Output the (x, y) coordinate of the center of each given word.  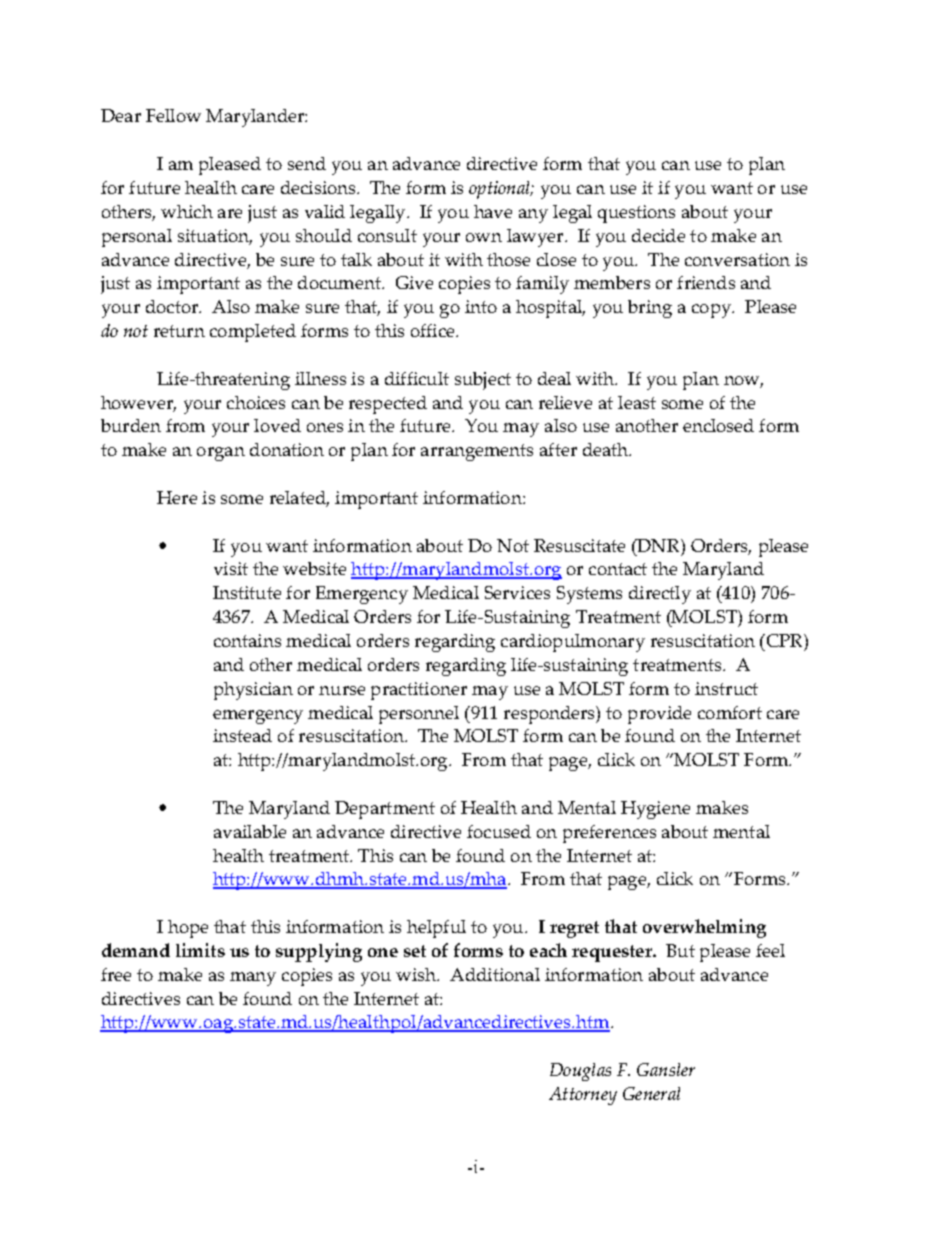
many (253, 979)
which (187, 211)
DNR (658, 545)
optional (500, 190)
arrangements (477, 452)
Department (385, 810)
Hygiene (655, 810)
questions (636, 214)
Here (177, 497)
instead (242, 735)
